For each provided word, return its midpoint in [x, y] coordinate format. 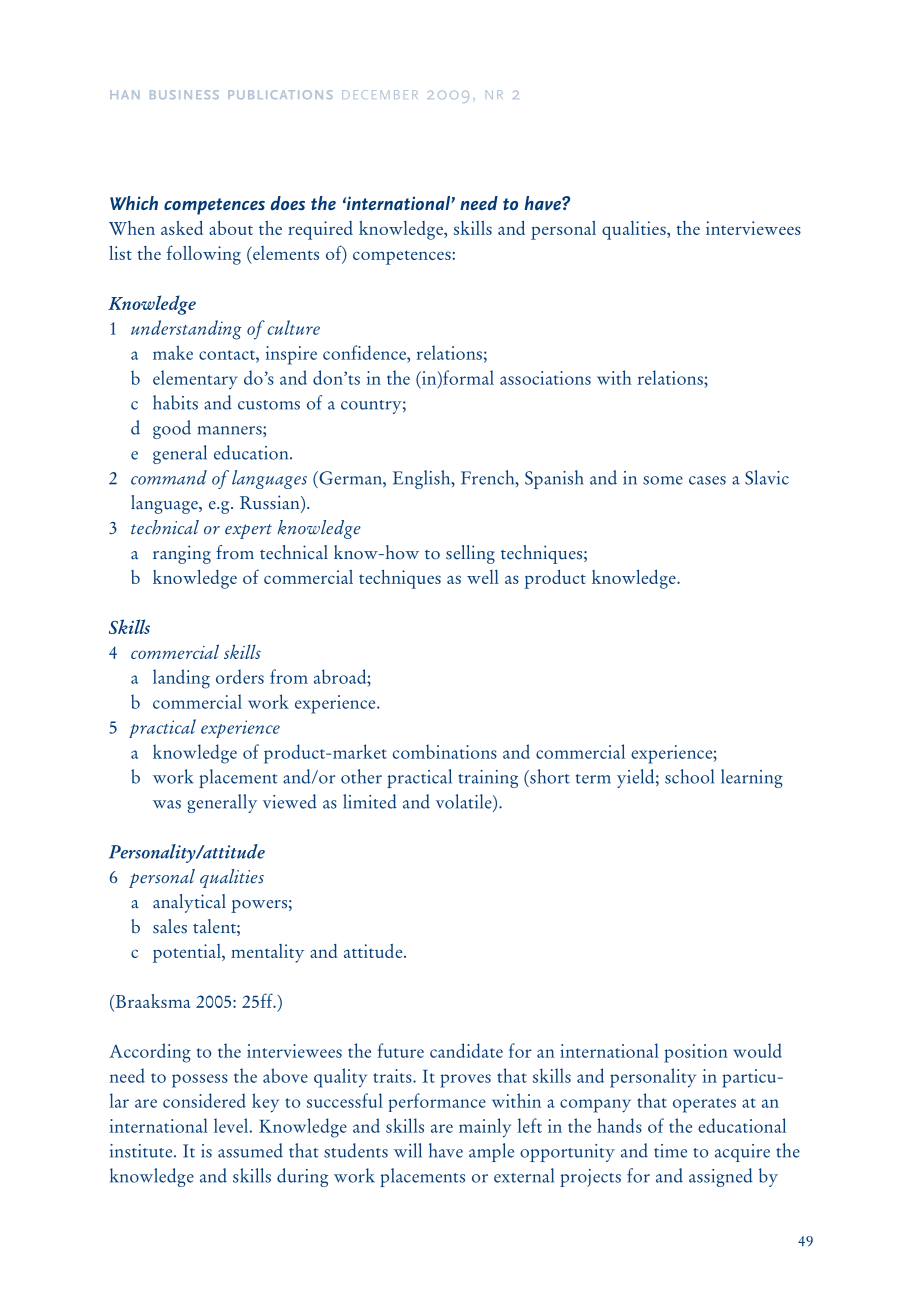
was [167, 804]
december [380, 94]
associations [545, 378]
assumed [250, 1150]
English [423, 479]
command [169, 477]
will [408, 1150]
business [184, 94]
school [689, 776]
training [488, 779]
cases [707, 480]
